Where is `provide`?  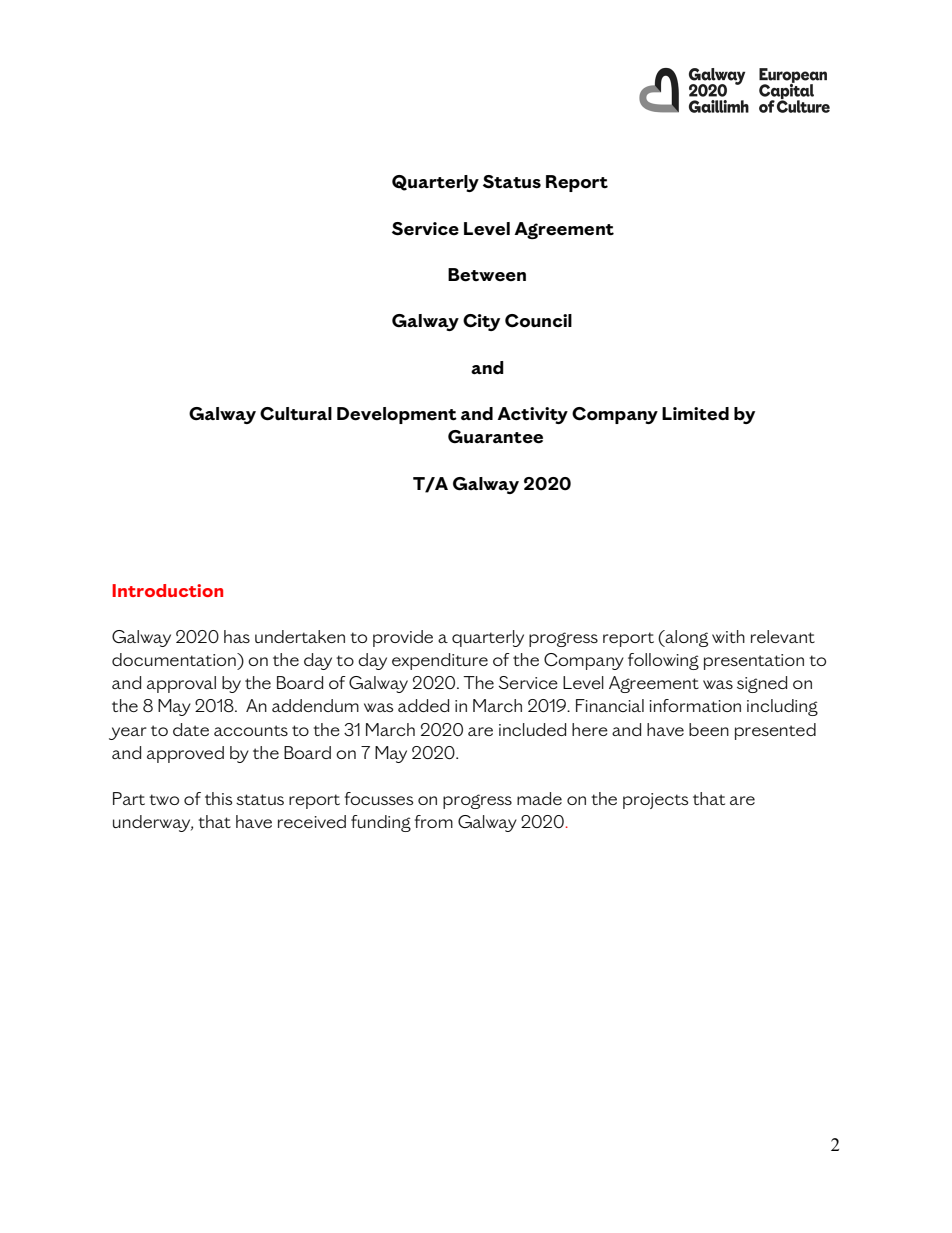
provide is located at coordinates (403, 638).
